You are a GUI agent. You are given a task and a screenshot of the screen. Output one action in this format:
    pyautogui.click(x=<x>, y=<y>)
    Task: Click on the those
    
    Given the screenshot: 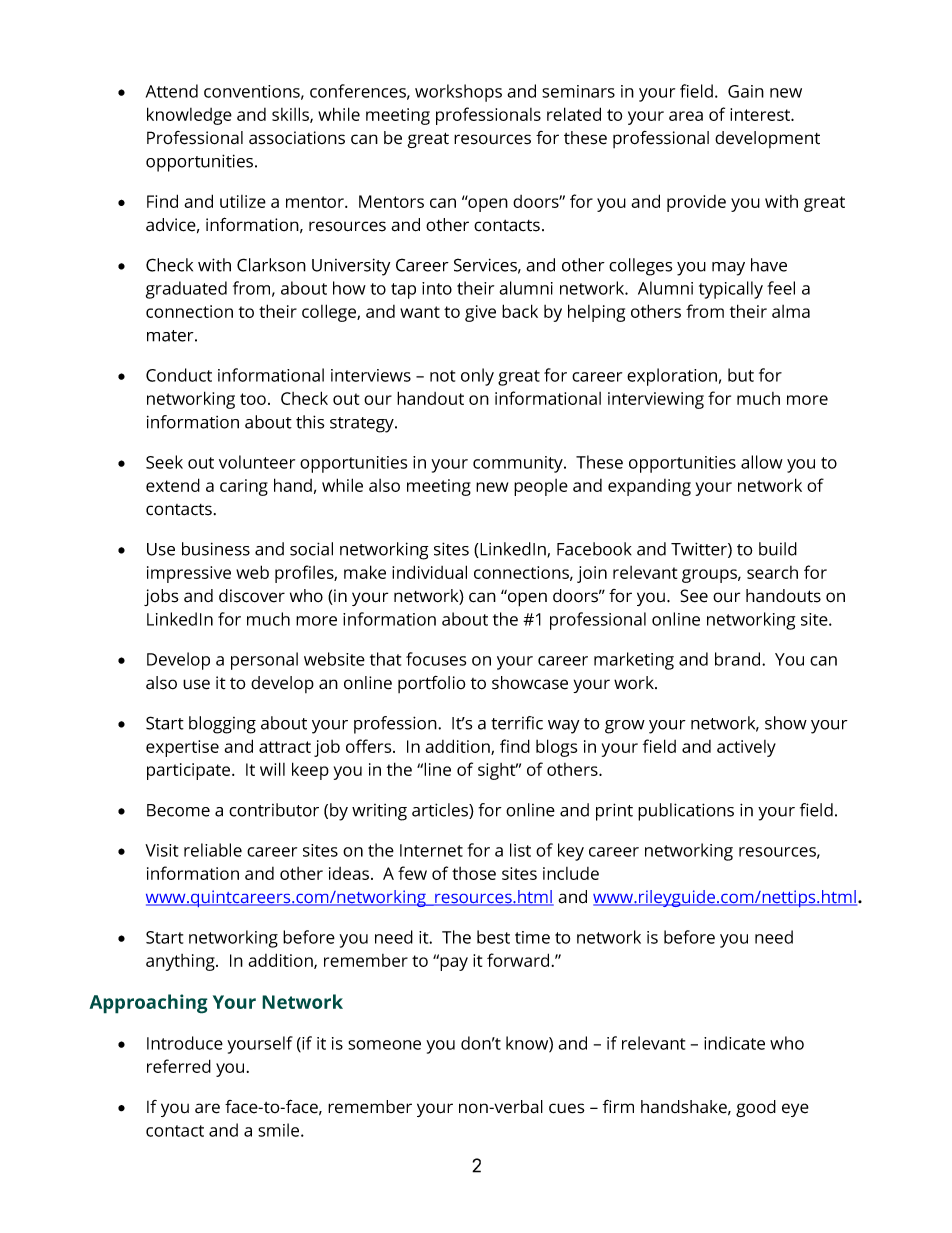 What is the action you would take?
    pyautogui.click(x=474, y=873)
